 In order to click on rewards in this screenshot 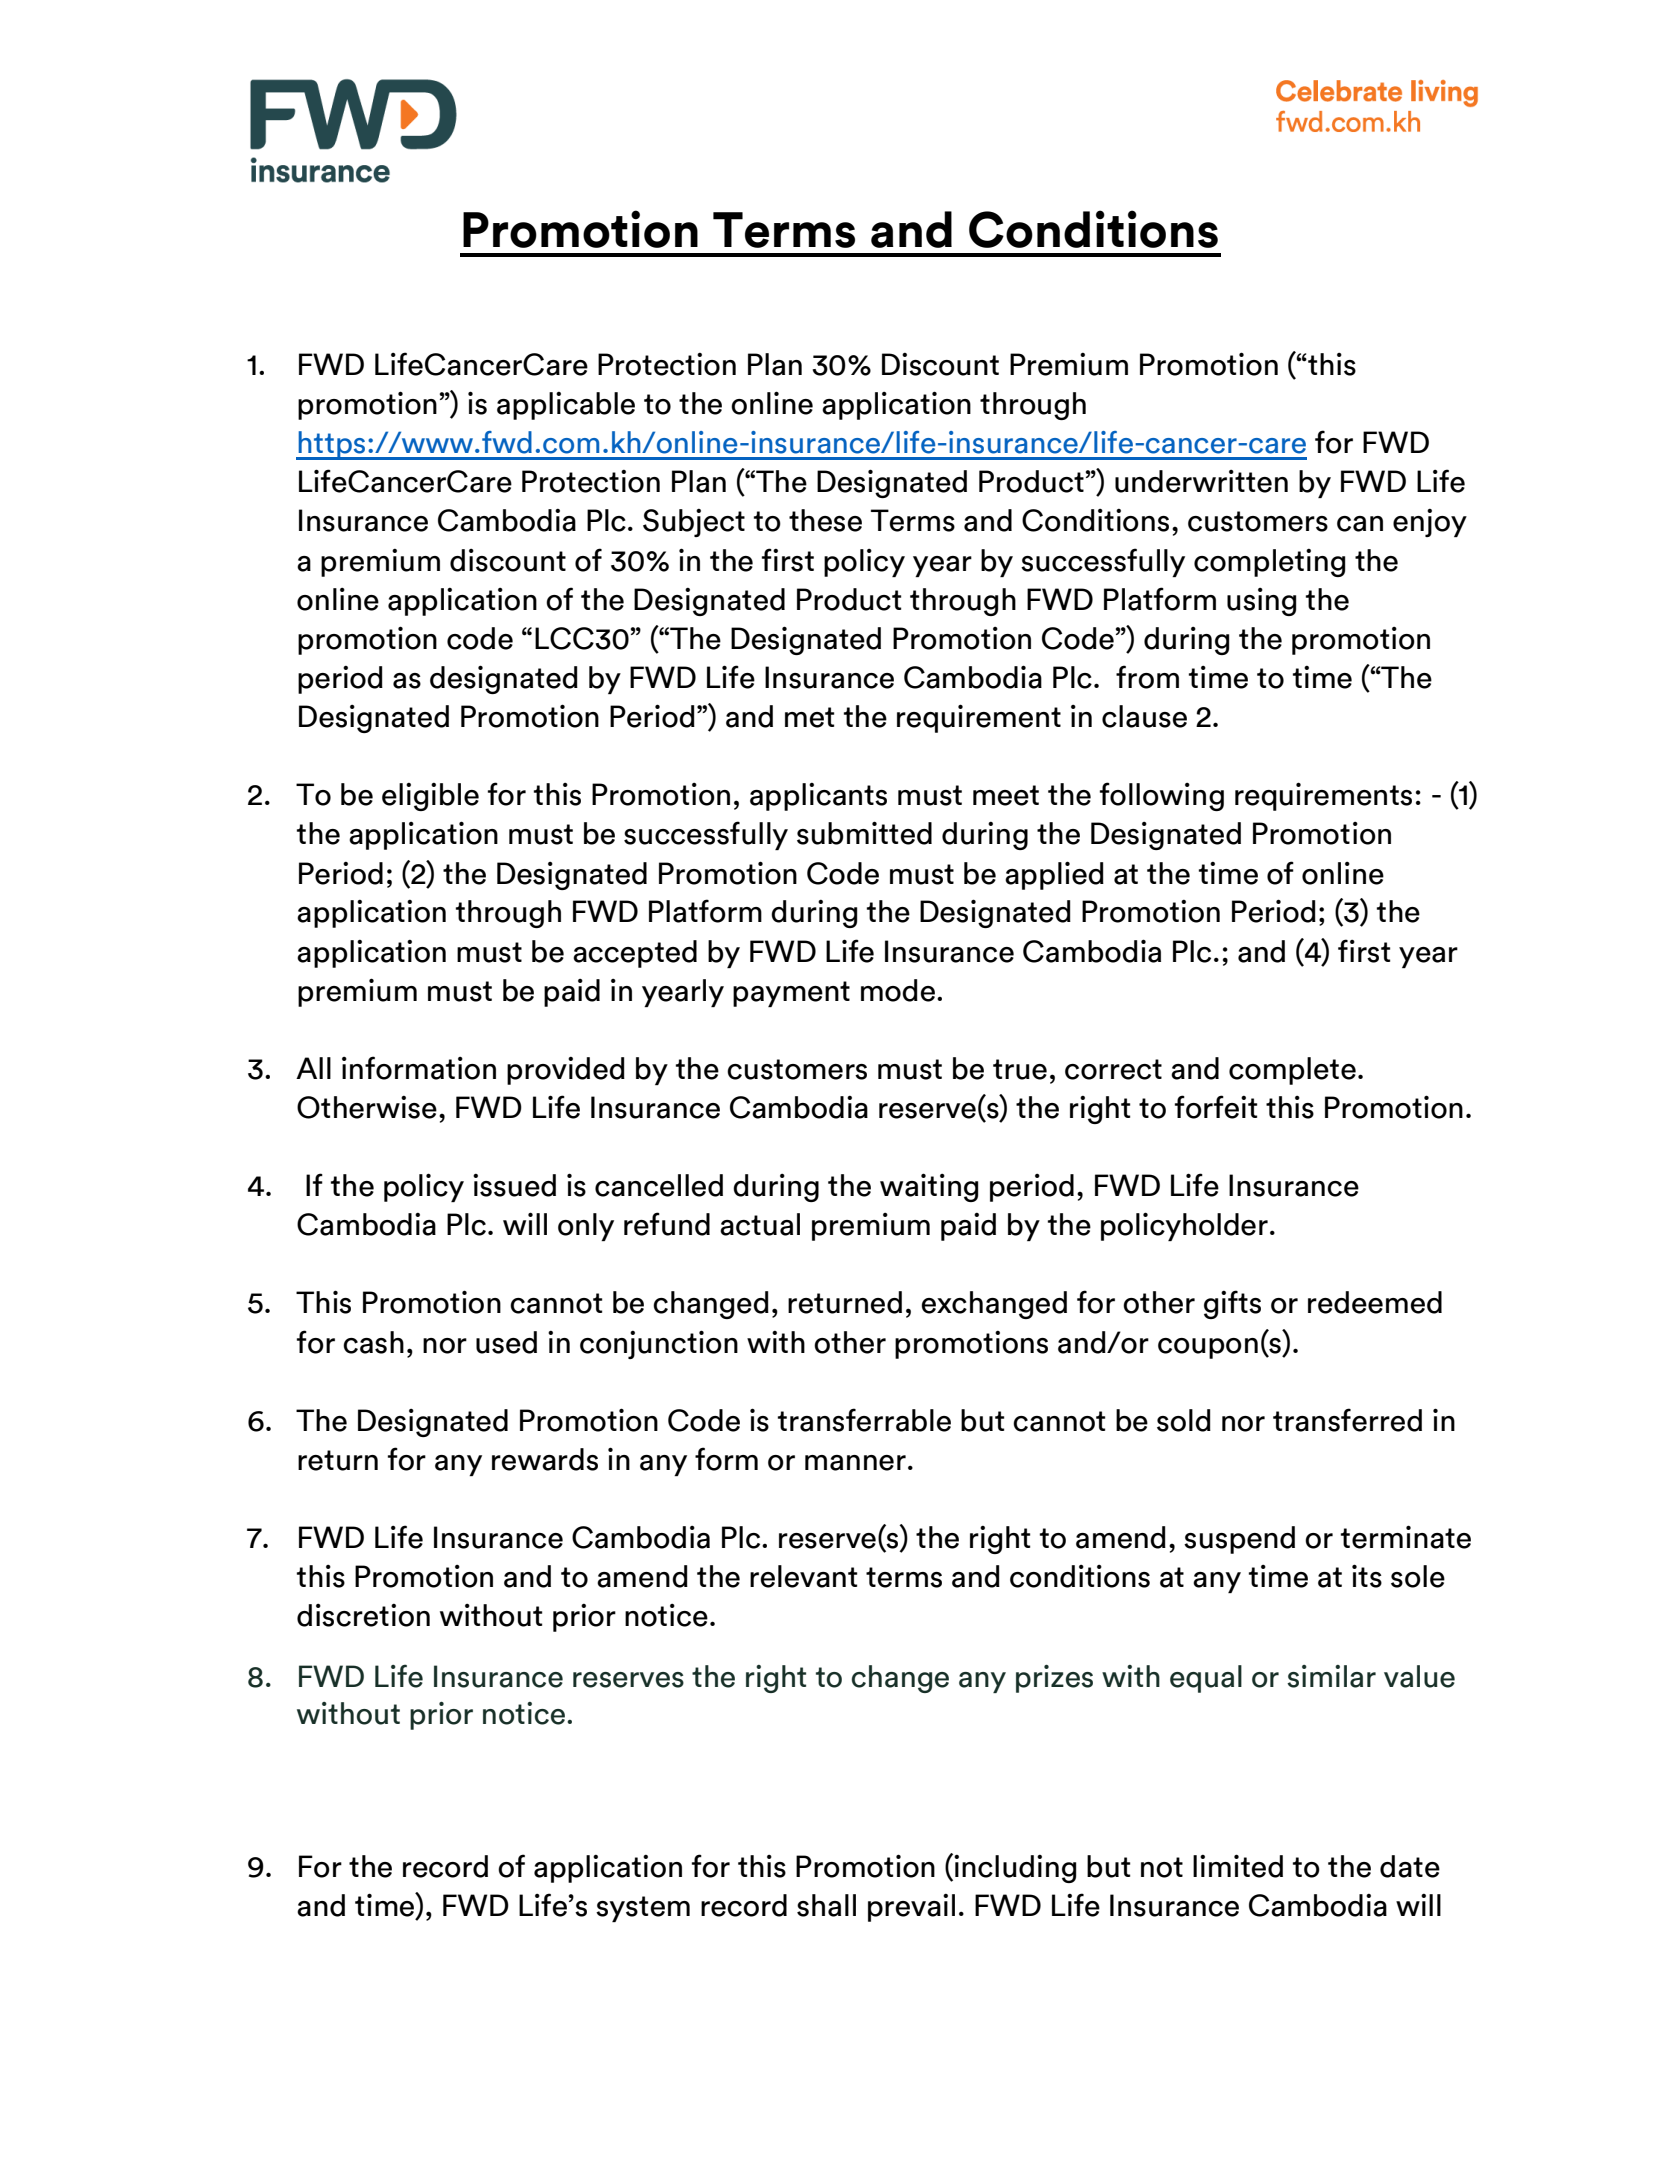, I will do `click(545, 1459)`.
